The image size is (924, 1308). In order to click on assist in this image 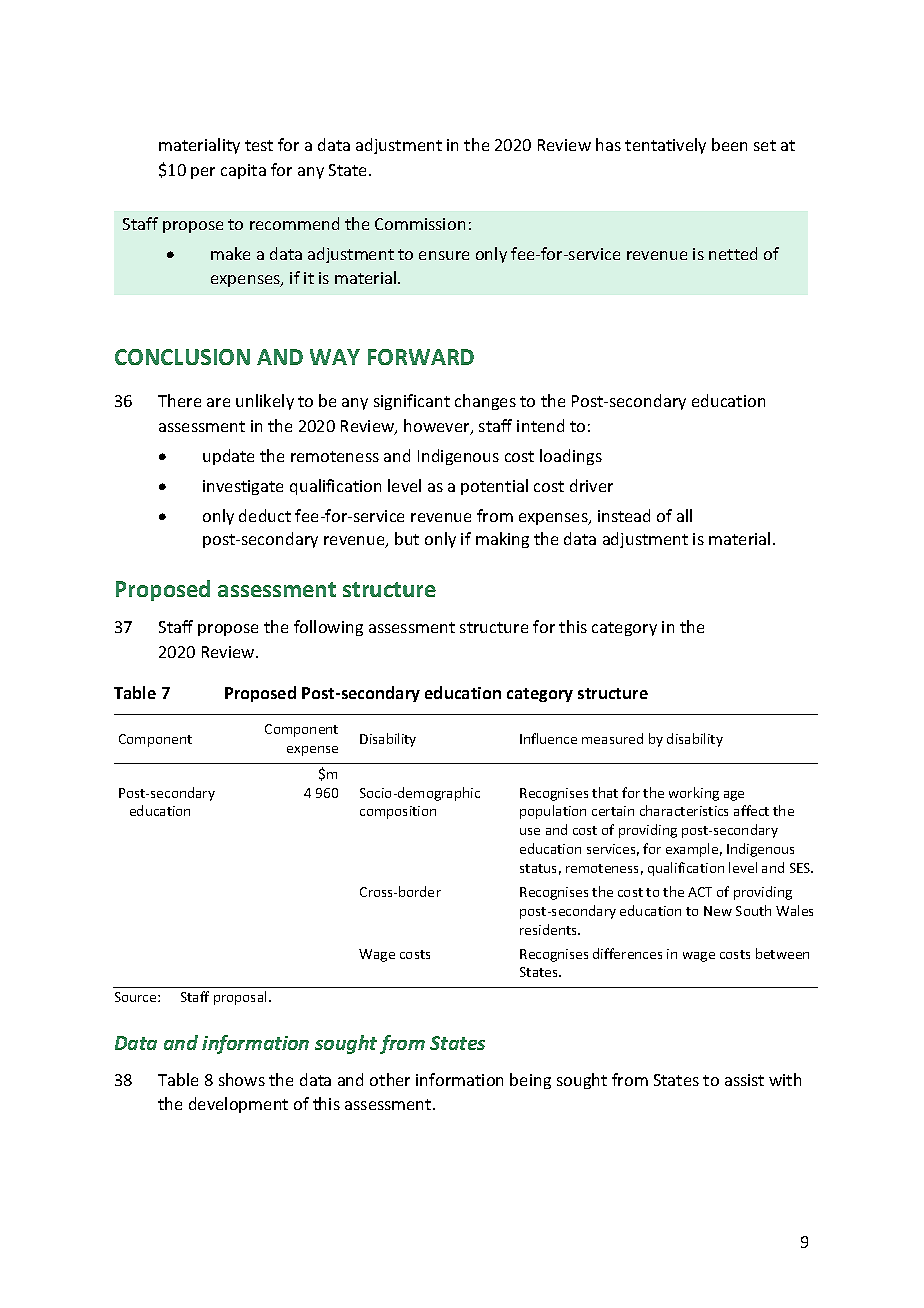, I will do `click(744, 1080)`.
